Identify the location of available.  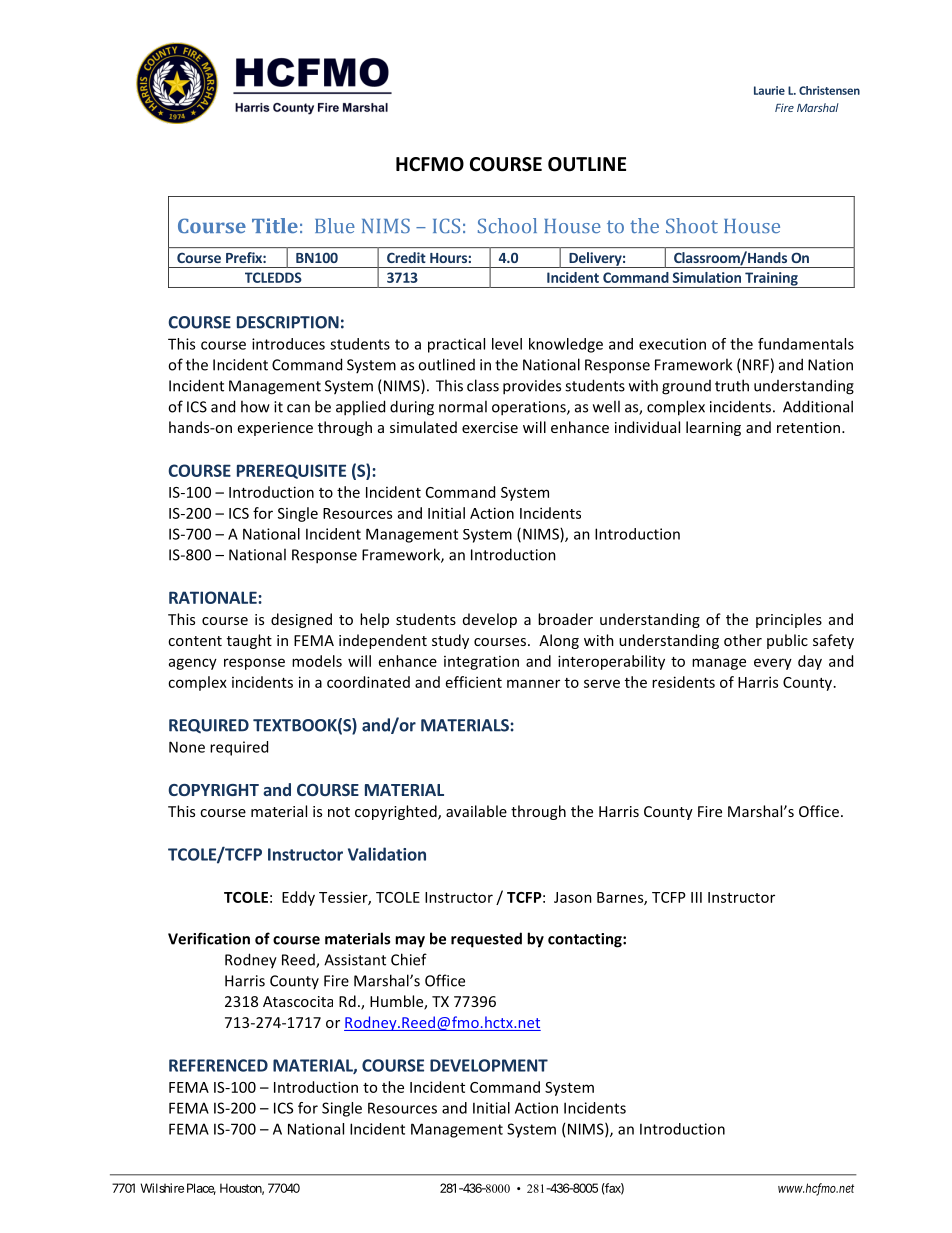
(476, 811).
